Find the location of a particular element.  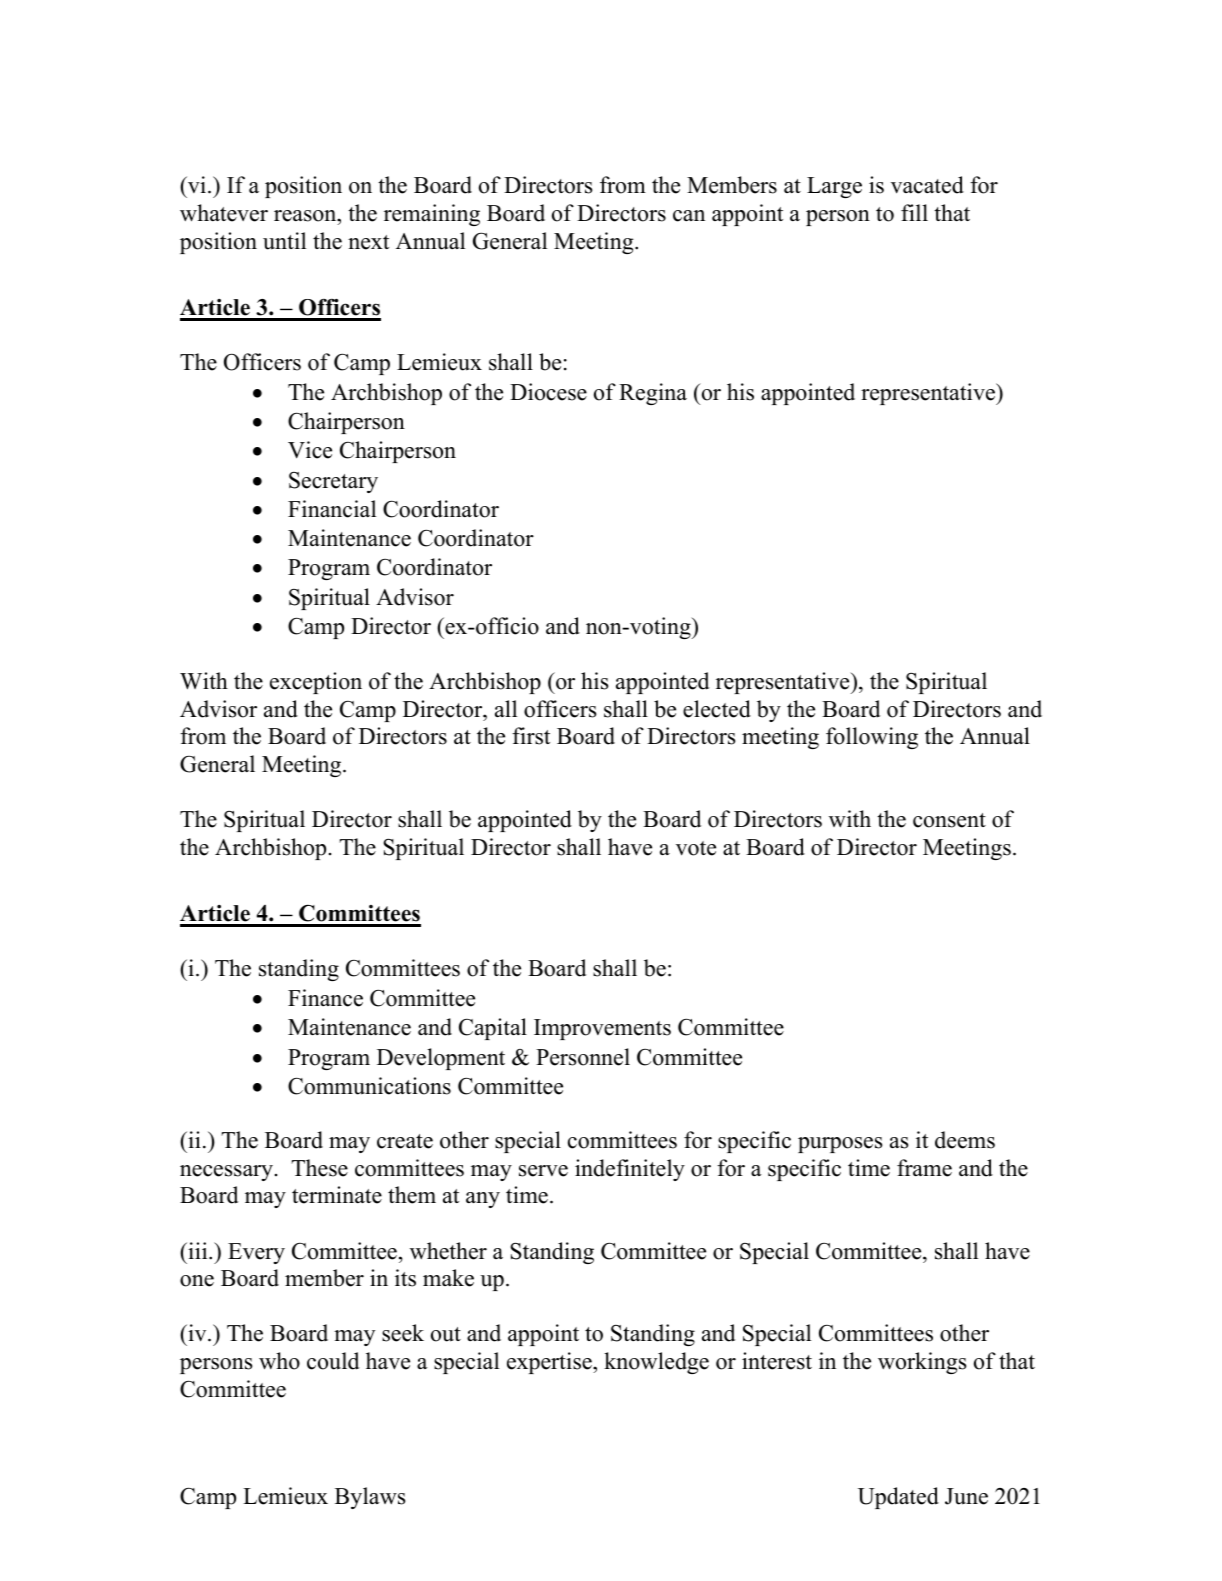

can is located at coordinates (689, 216).
